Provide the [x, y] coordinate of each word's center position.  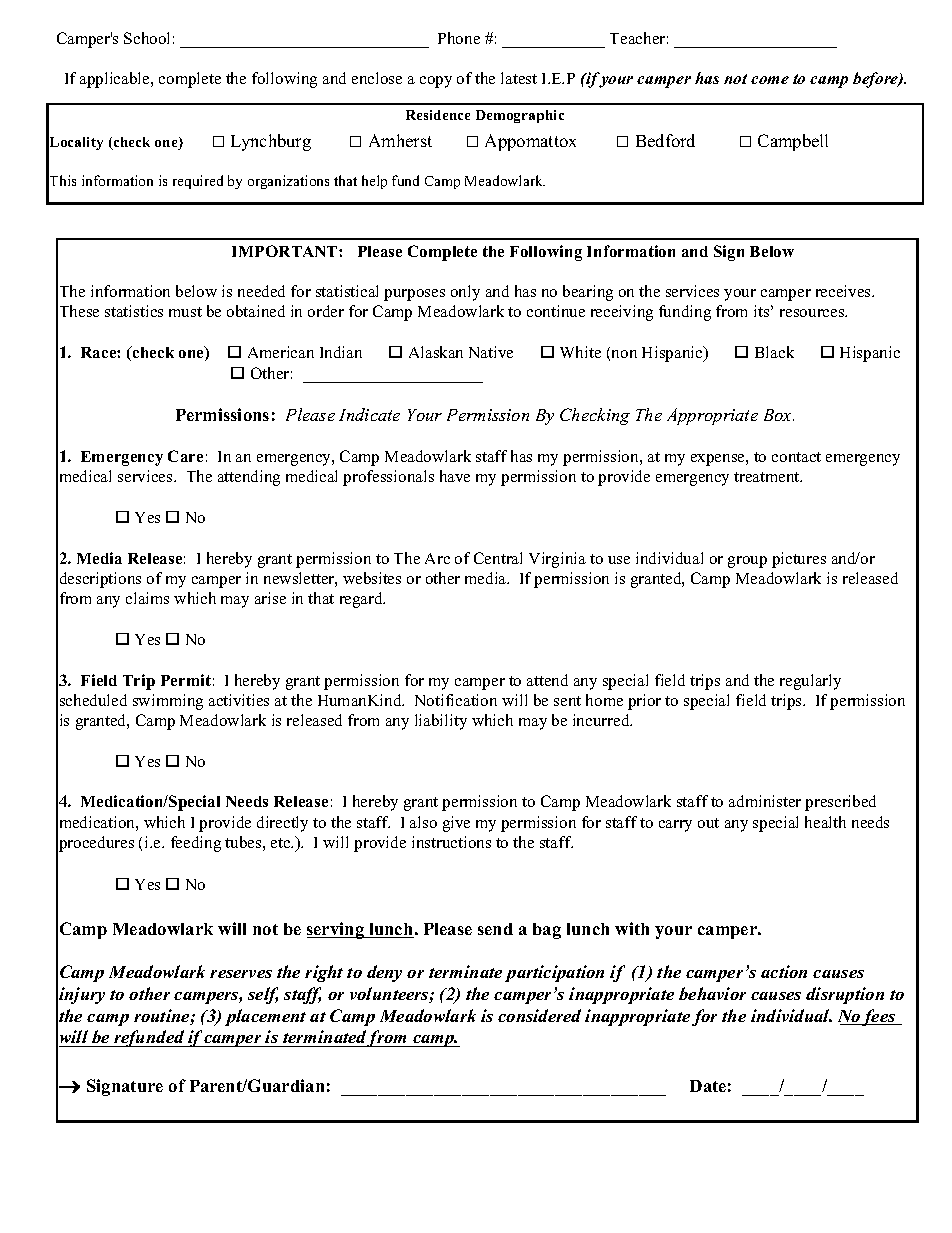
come [770, 80]
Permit [186, 680]
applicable [116, 80]
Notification [456, 700]
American [281, 352]
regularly [810, 682]
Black [774, 352]
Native [491, 352]
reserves [241, 974]
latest [519, 78]
